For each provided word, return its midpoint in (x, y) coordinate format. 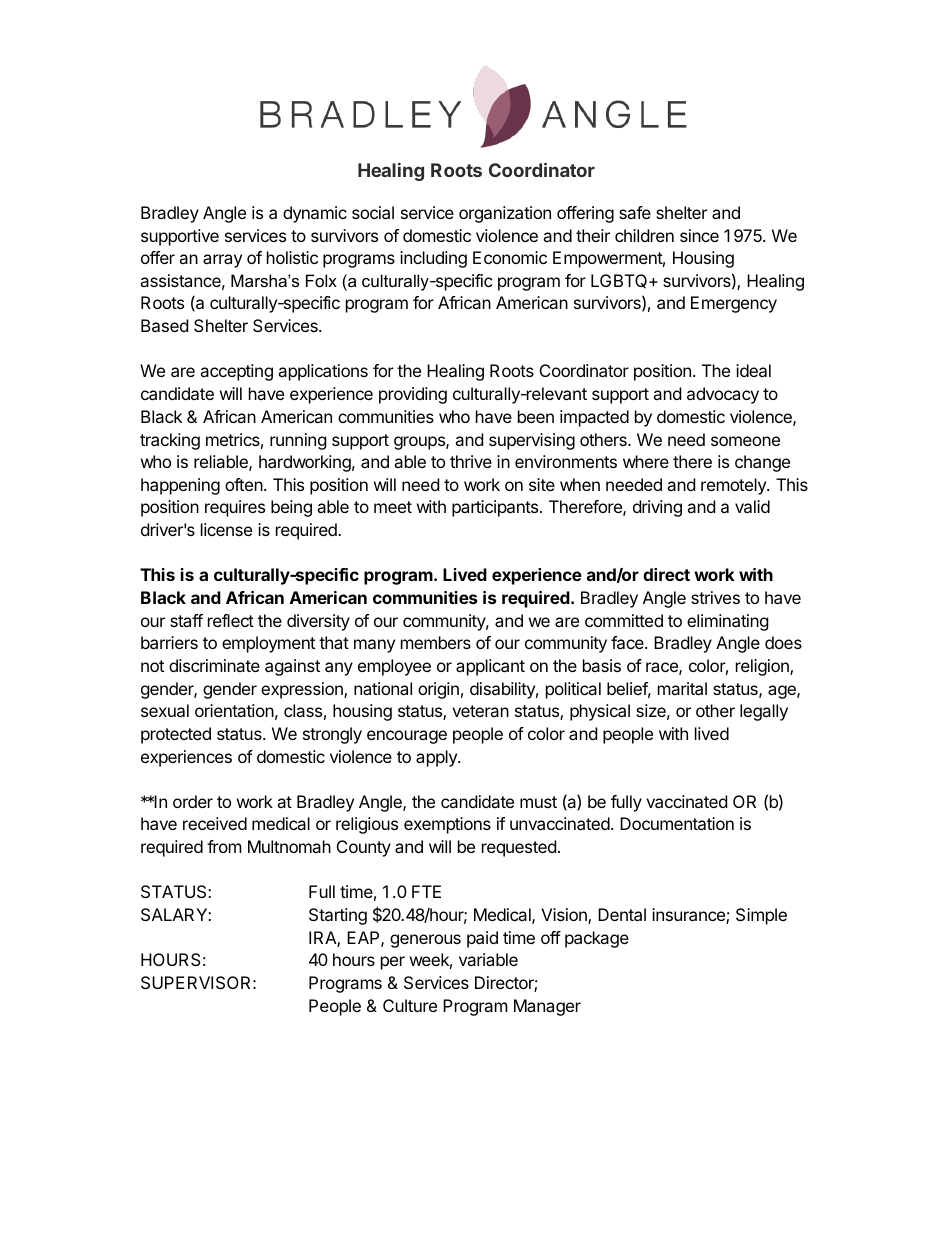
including (433, 259)
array (222, 261)
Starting (338, 916)
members (436, 642)
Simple (761, 916)
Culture (410, 1005)
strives (715, 597)
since (699, 235)
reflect (231, 620)
